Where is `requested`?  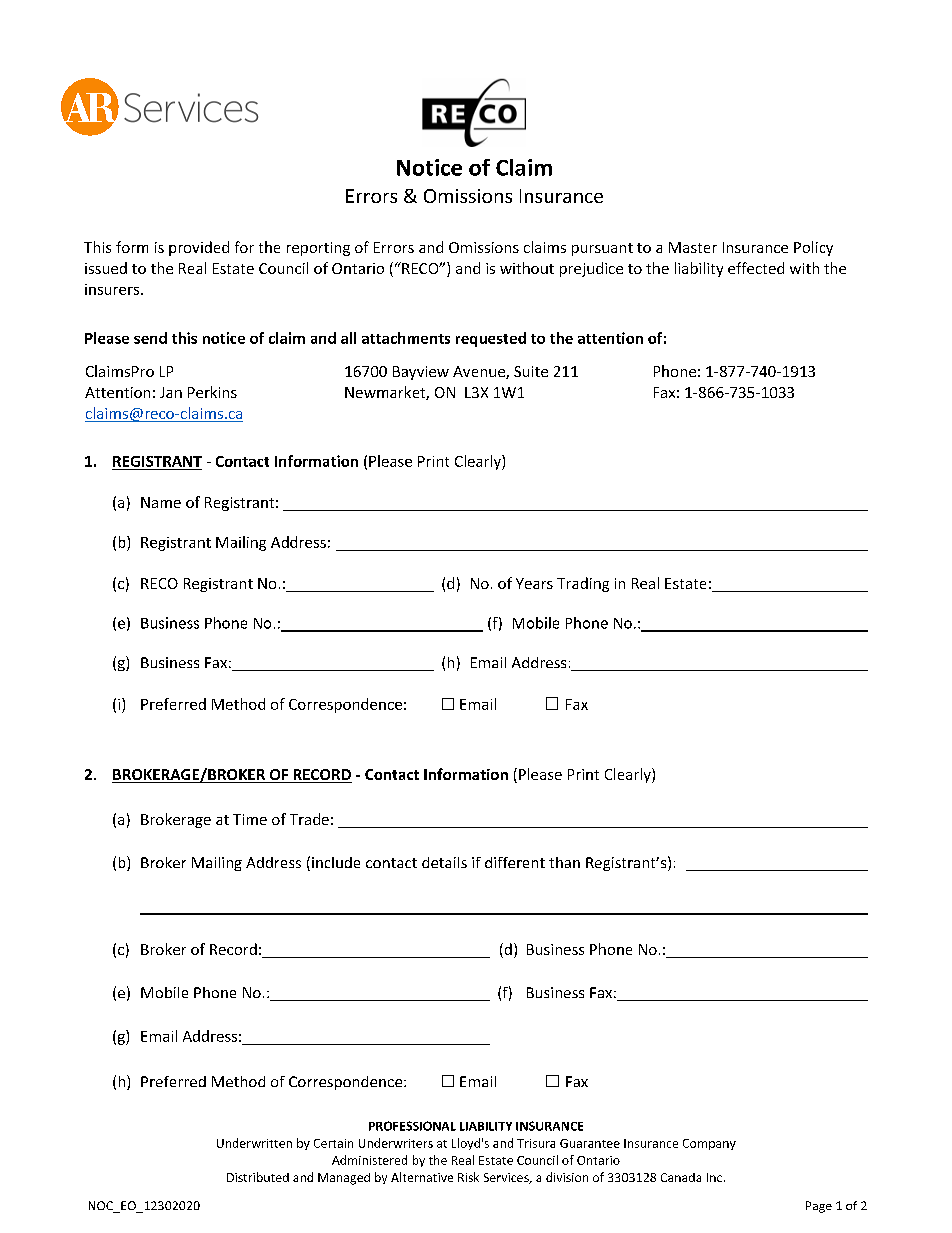
requested is located at coordinates (491, 339).
